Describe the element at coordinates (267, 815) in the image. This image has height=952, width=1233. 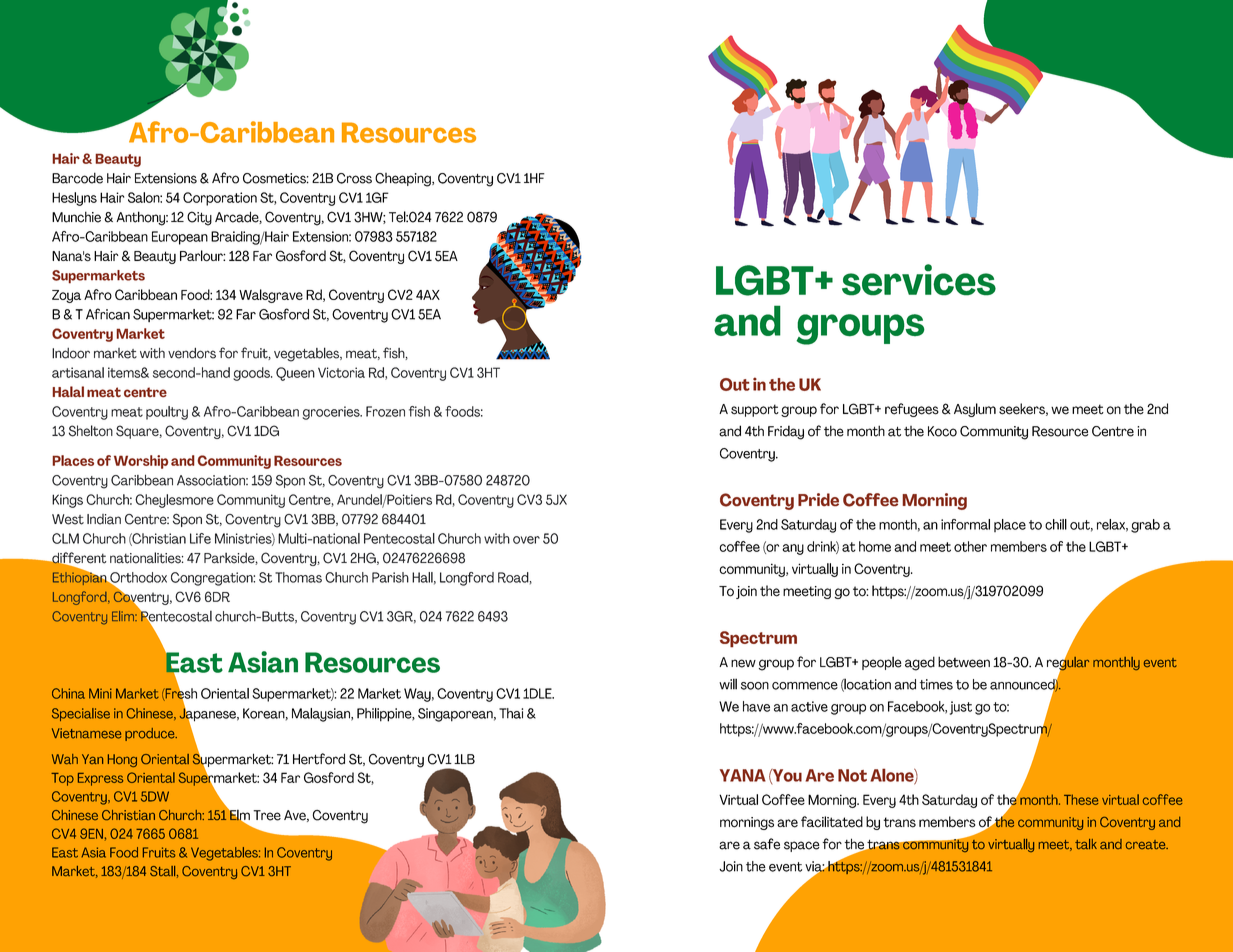
I see `Tree` at that location.
